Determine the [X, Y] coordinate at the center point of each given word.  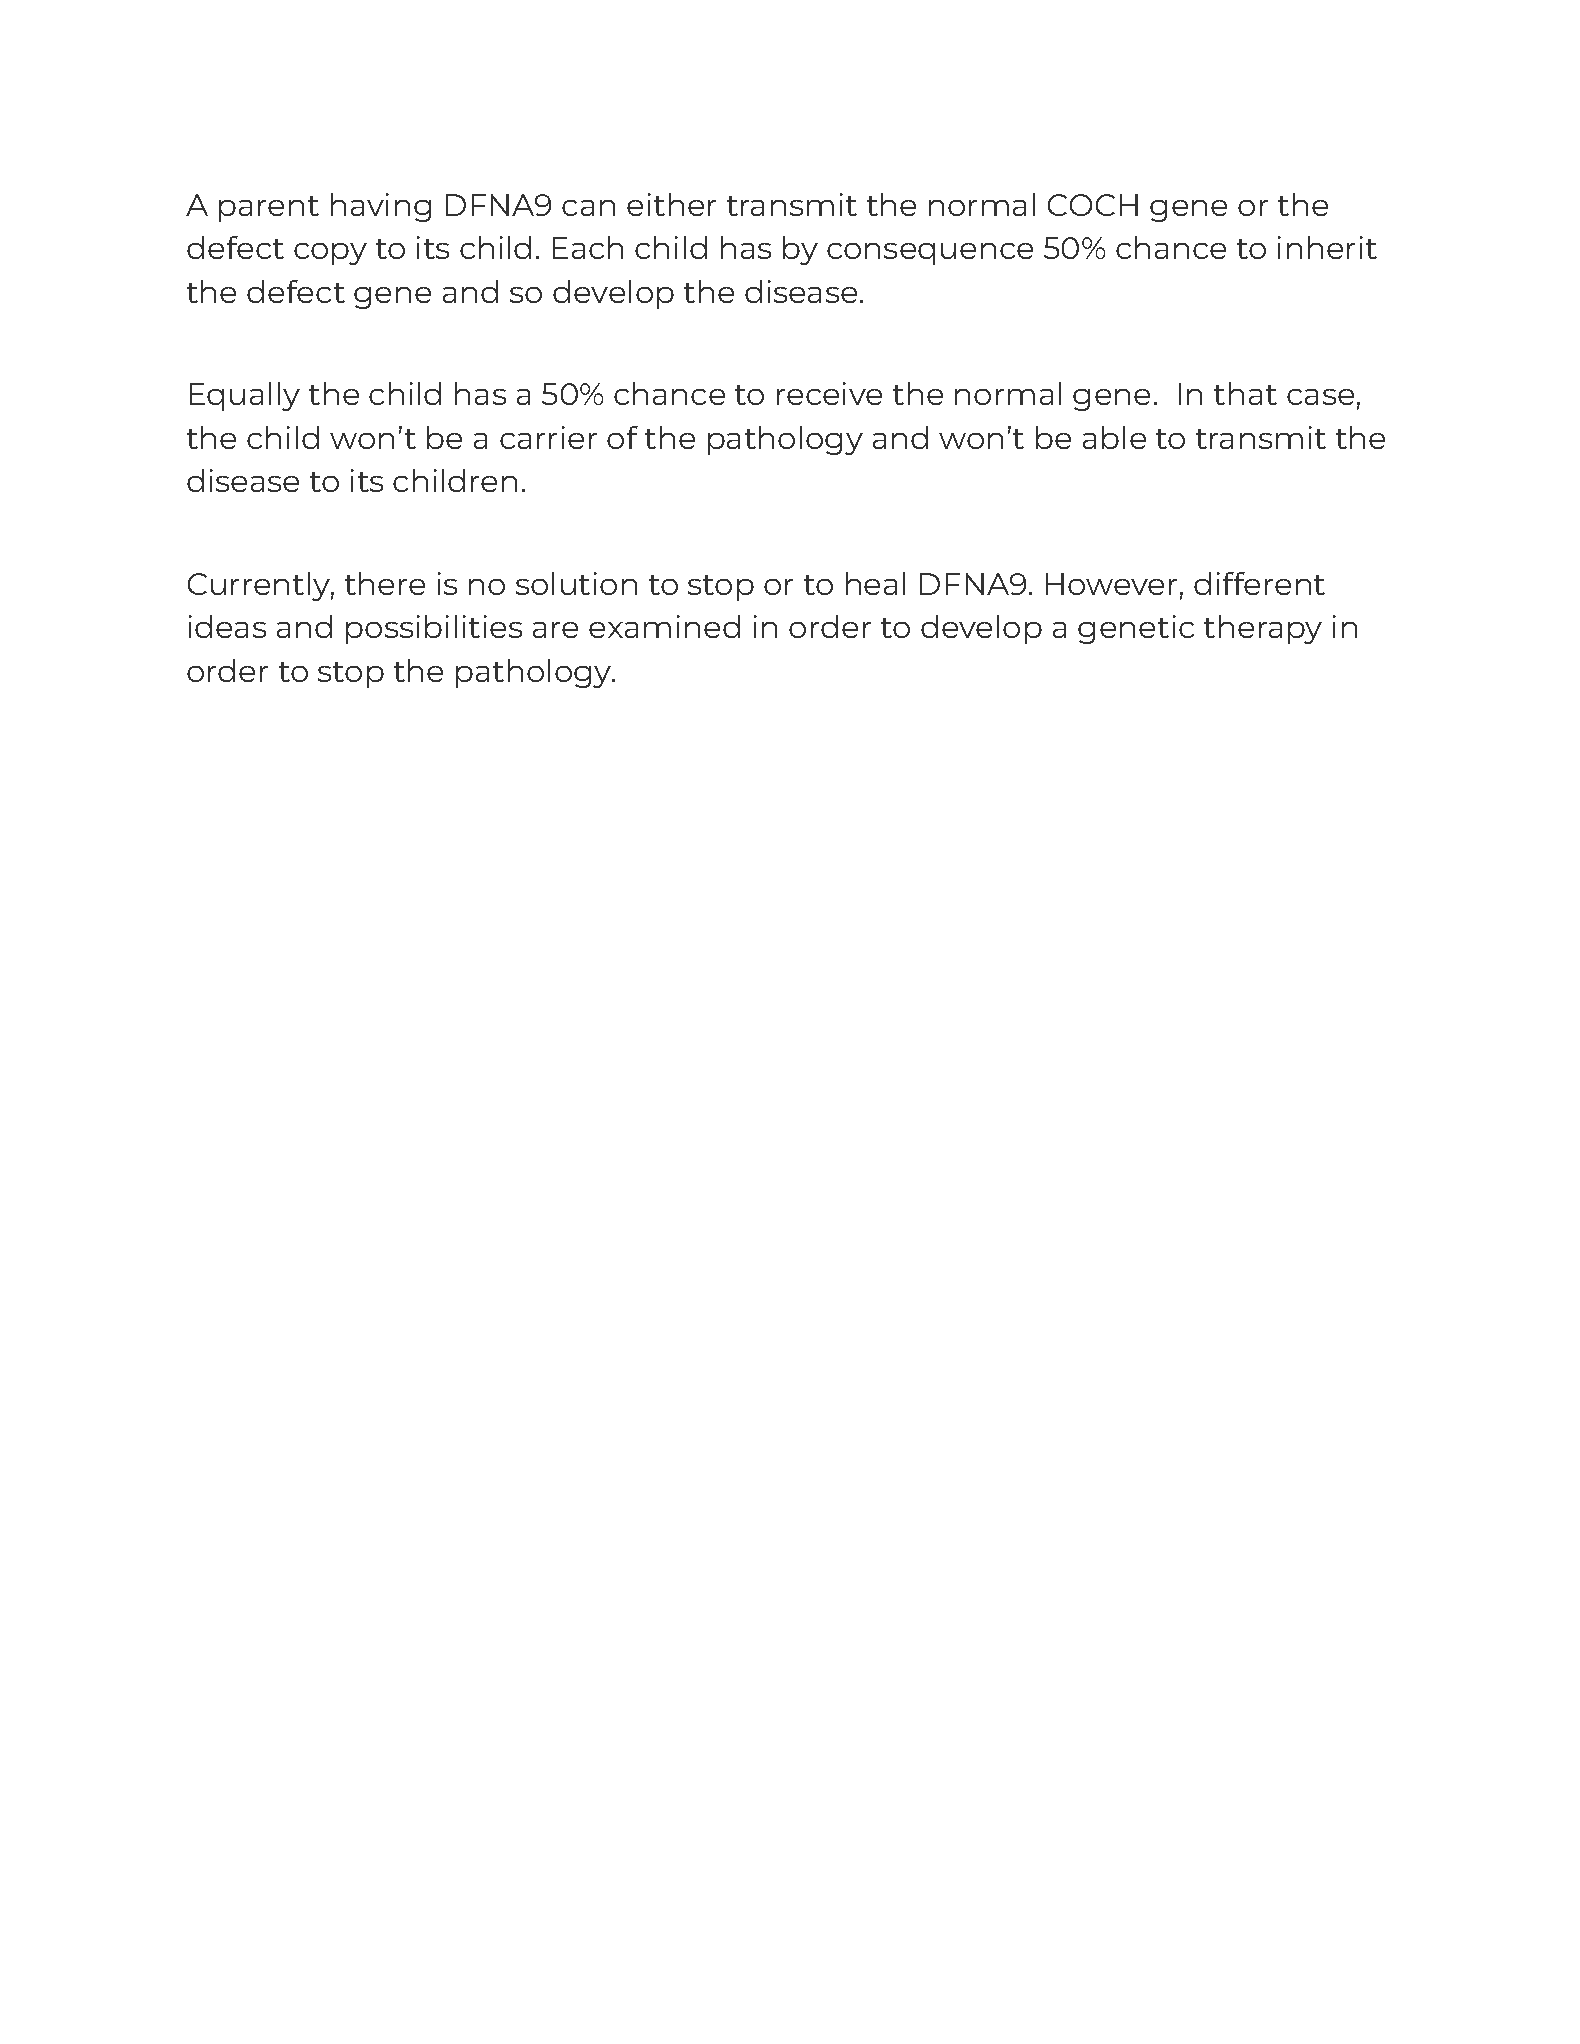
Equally [245, 396]
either [671, 204]
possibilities [434, 629]
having [381, 207]
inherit [1327, 247]
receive [829, 393]
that [1245, 393]
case [1320, 397]
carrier [548, 437]
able [1114, 437]
